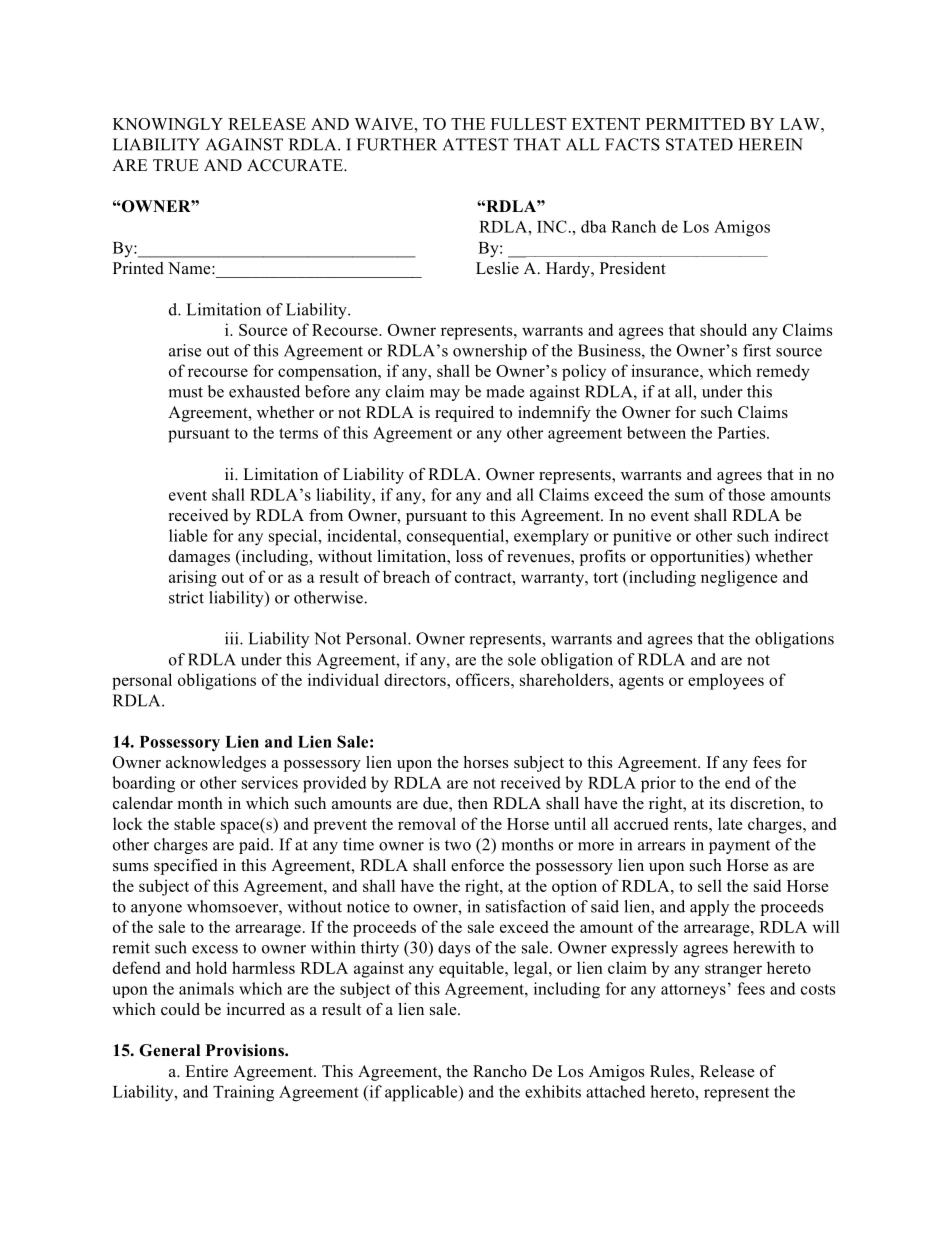  What do you see at coordinates (476, 144) in the image?
I see `ATTEST` at bounding box center [476, 144].
